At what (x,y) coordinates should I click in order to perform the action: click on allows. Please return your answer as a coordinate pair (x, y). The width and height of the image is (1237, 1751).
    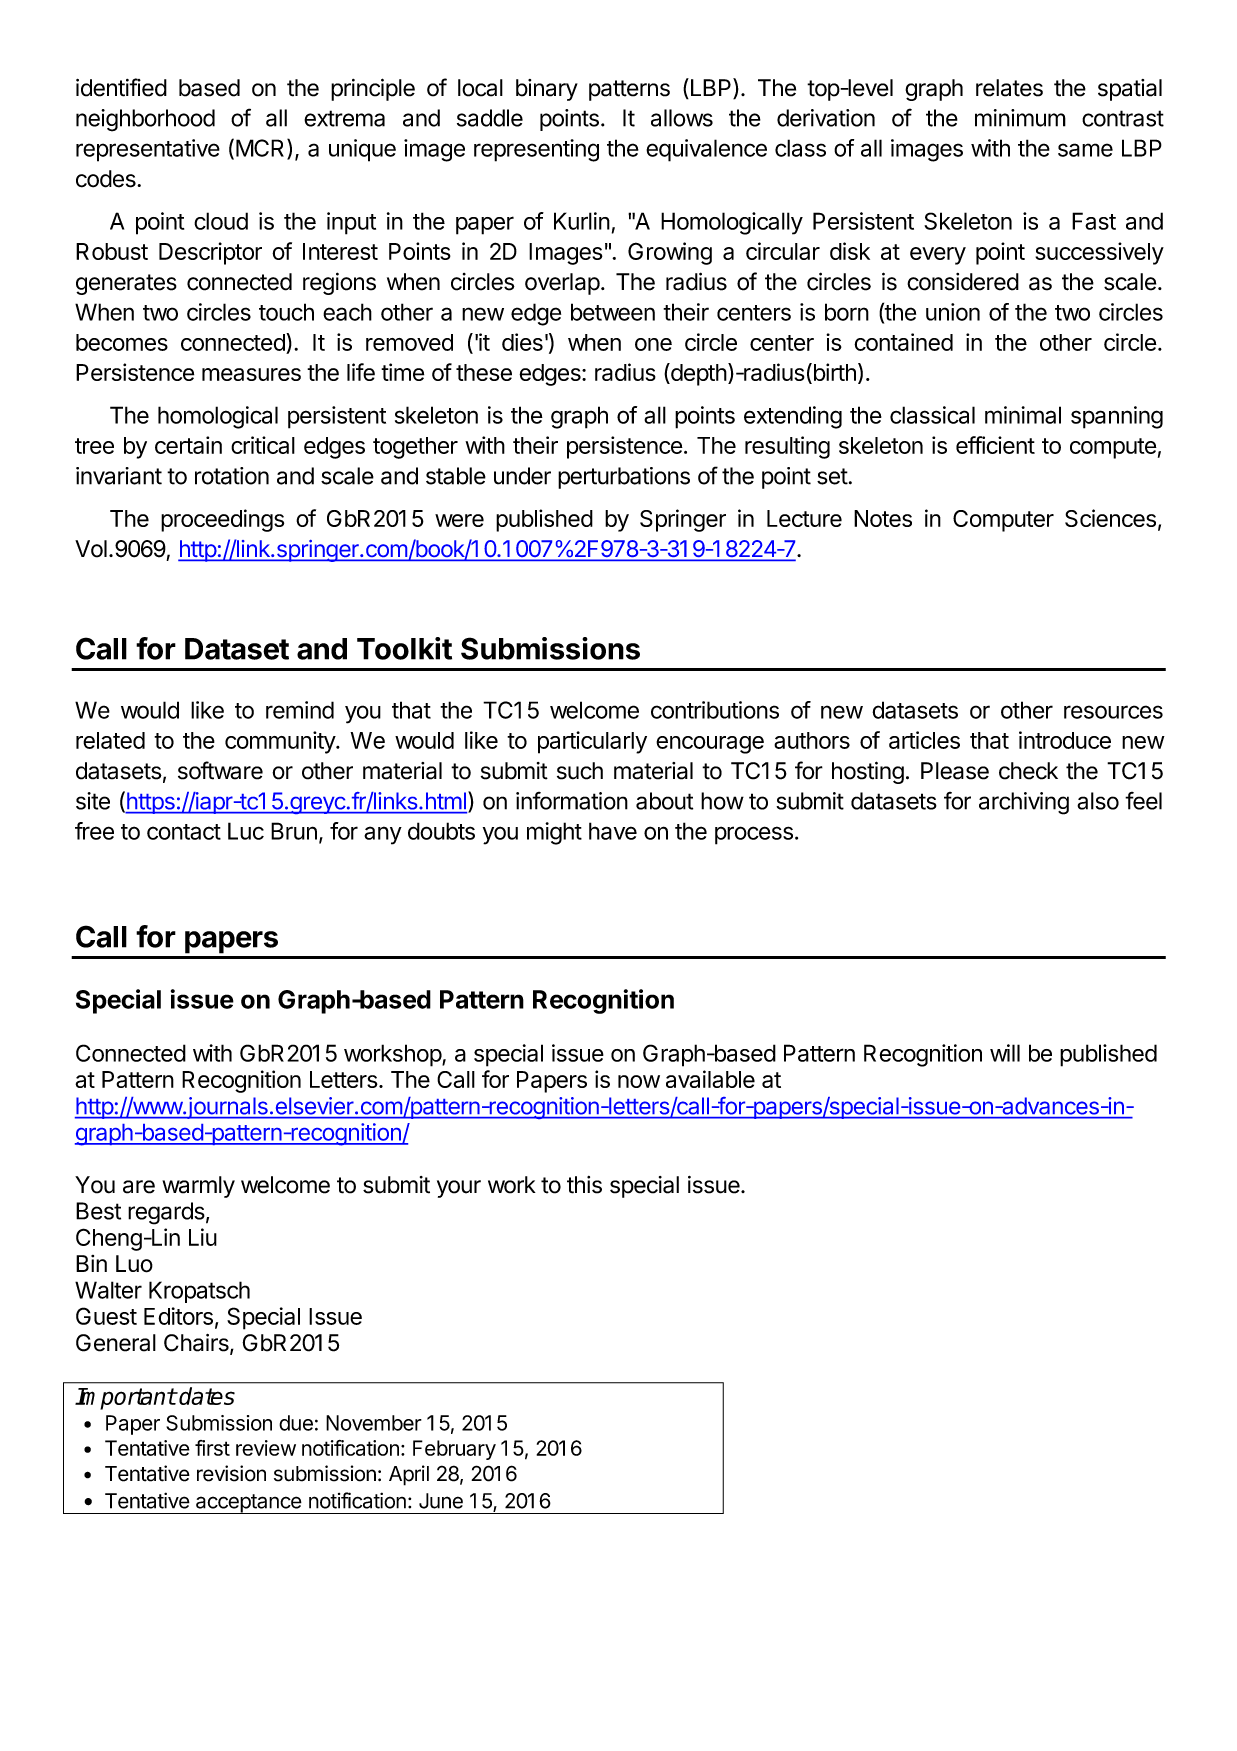
    Looking at the image, I should click on (682, 118).
